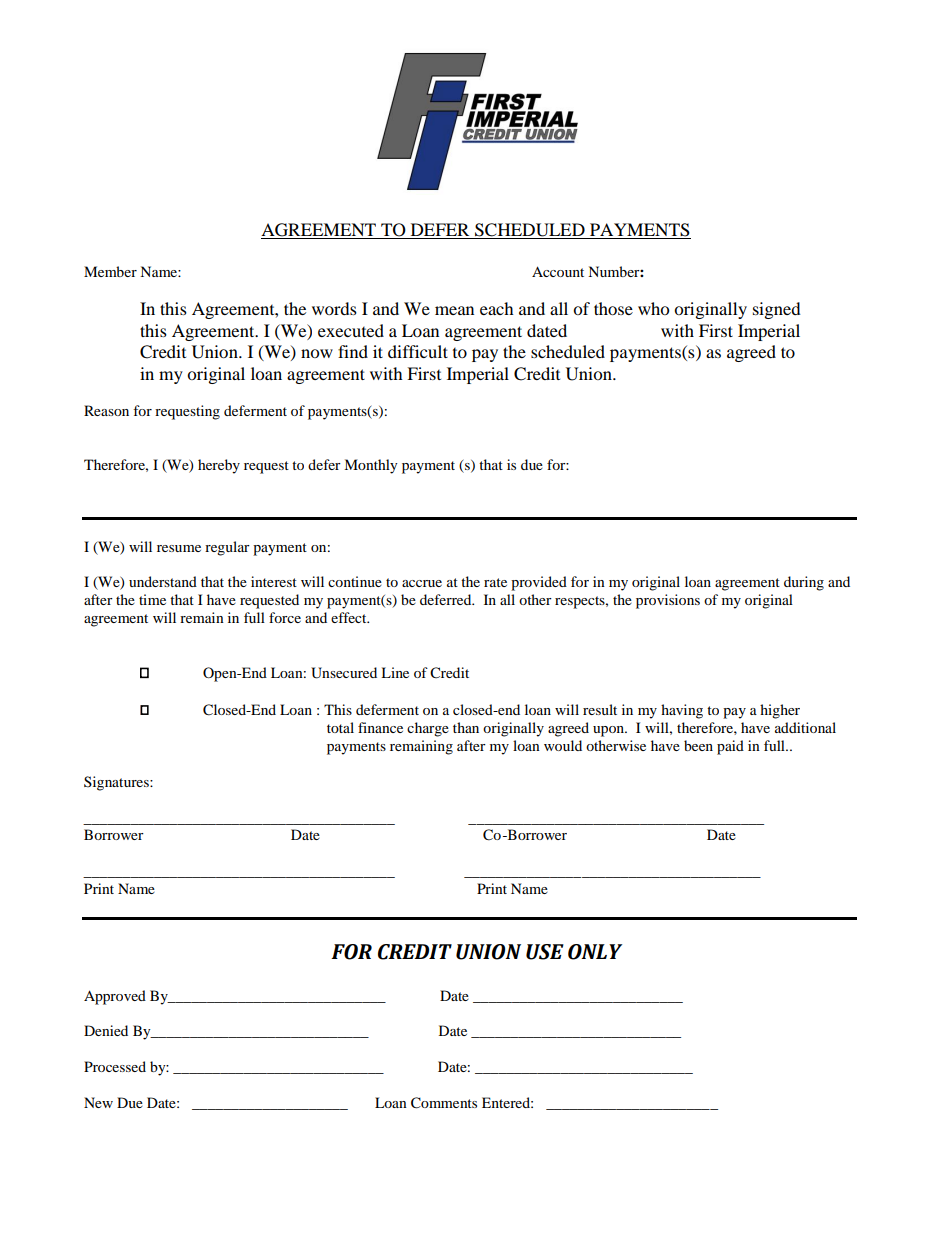 Image resolution: width=952 pixels, height=1233 pixels. What do you see at coordinates (595, 952) in the image?
I see `ONLY` at bounding box center [595, 952].
